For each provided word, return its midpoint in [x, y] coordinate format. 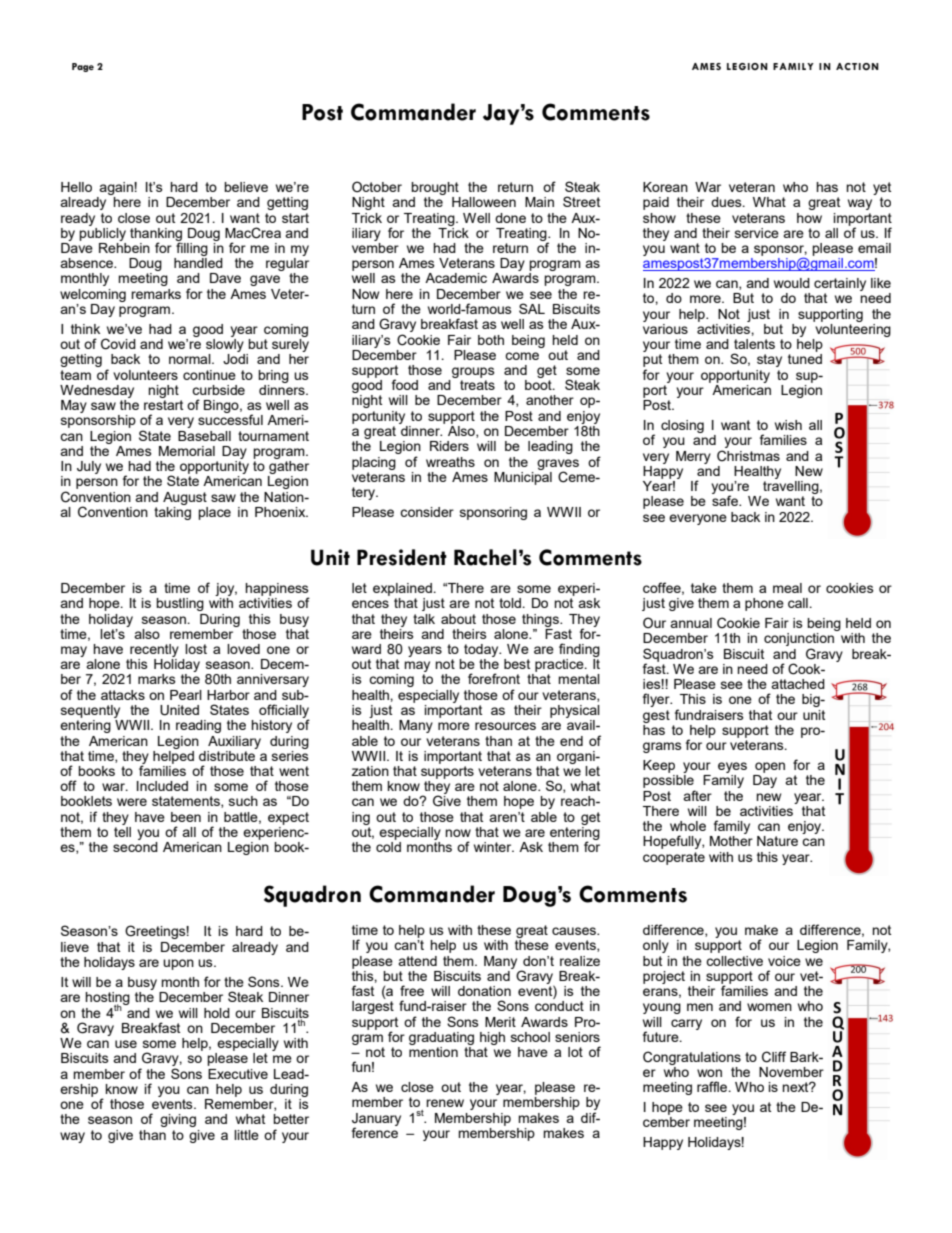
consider [427, 512]
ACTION [857, 66]
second [135, 847]
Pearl [186, 695]
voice [784, 961]
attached [798, 684]
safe [726, 500]
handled [198, 263]
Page [83, 67]
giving [178, 1120]
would [792, 283]
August [185, 498]
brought [435, 188]
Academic [456, 278]
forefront [494, 678]
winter [494, 847]
